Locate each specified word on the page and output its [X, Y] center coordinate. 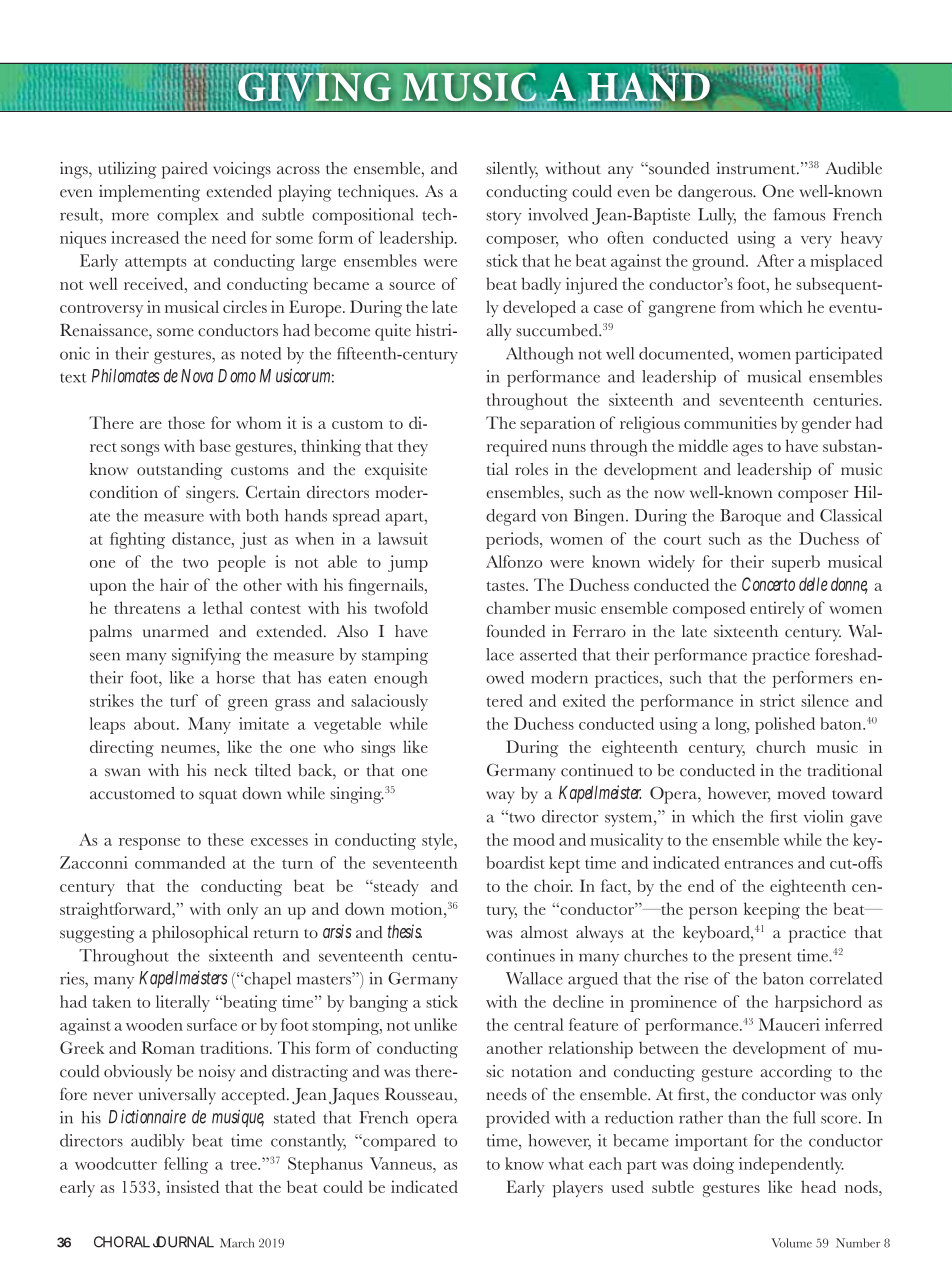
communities [730, 422]
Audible [853, 168]
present [765, 959]
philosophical [200, 934]
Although [539, 355]
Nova [197, 376]
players [578, 1189]
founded [515, 631]
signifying [206, 656]
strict [777, 700]
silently [512, 170]
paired [185, 170]
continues [520, 955]
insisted [192, 1186]
